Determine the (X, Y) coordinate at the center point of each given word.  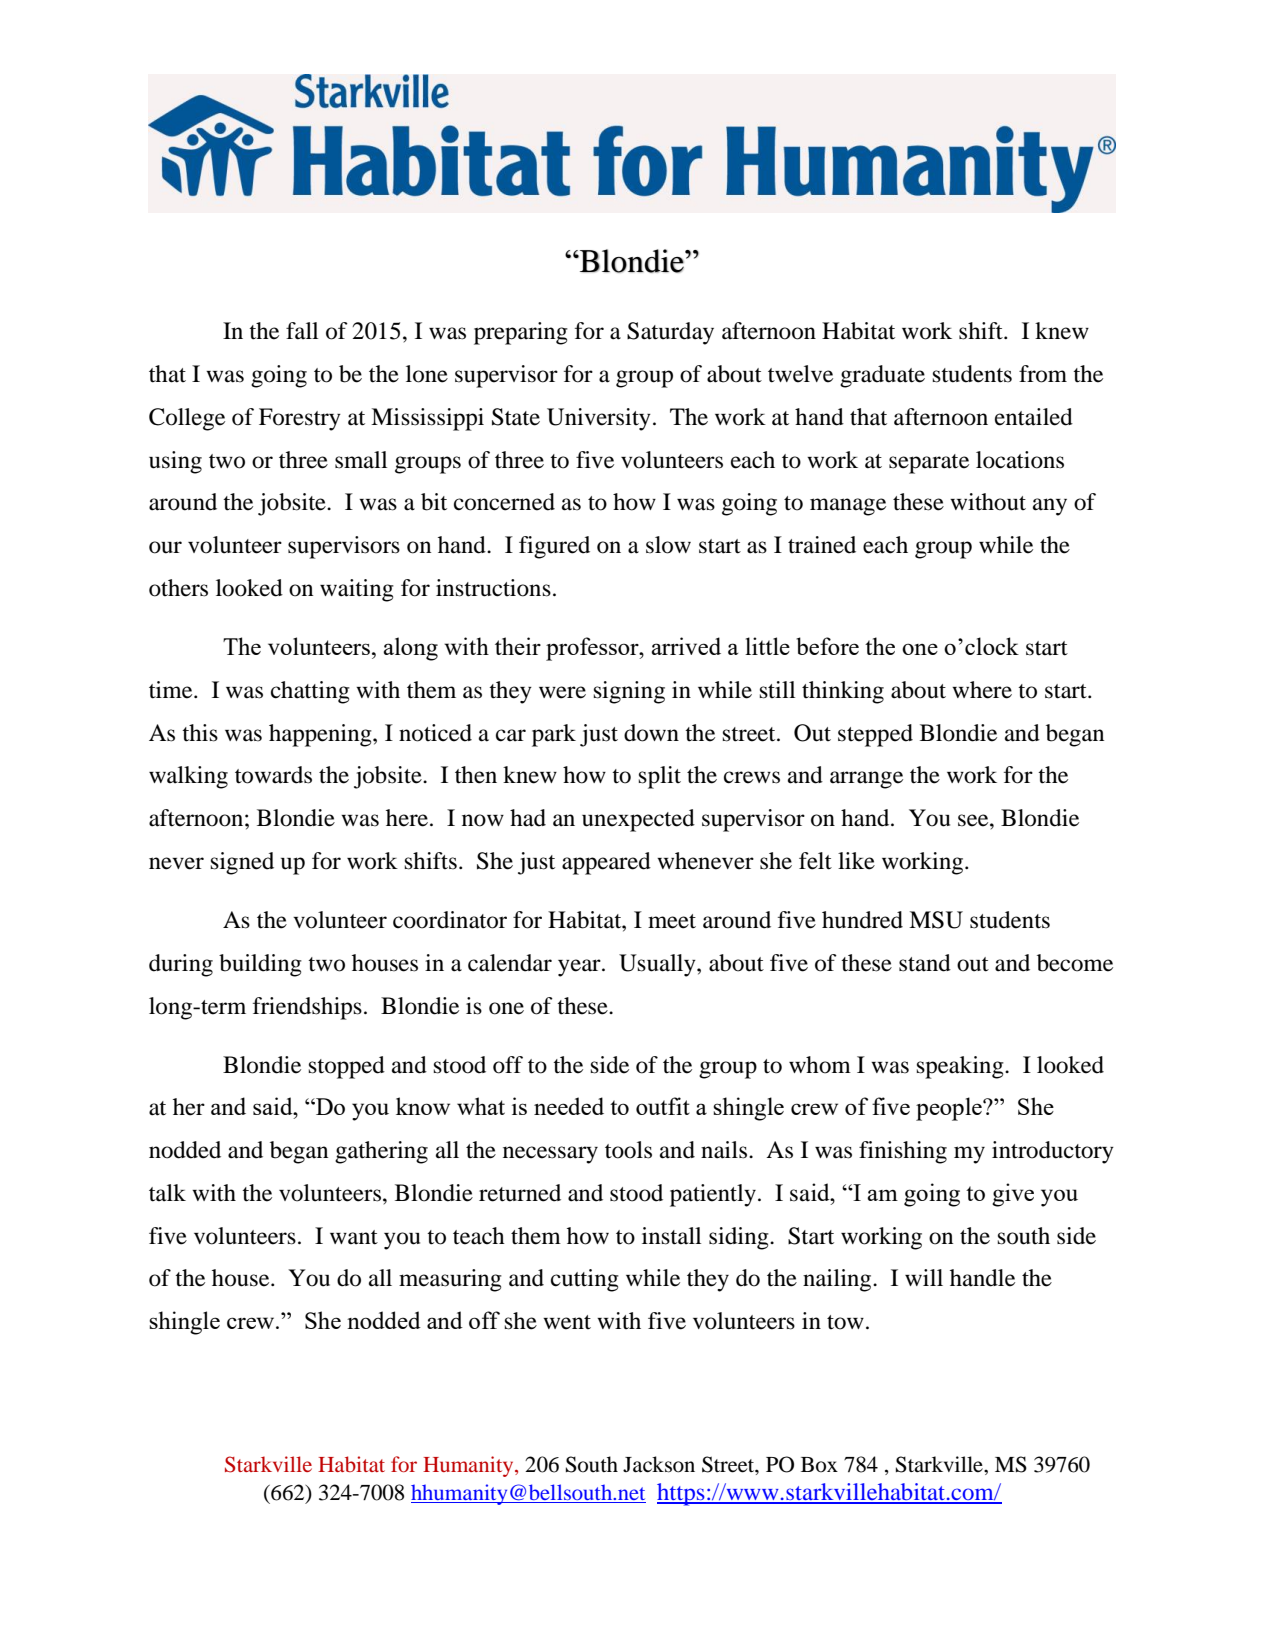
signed (242, 863)
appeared (606, 863)
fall (302, 331)
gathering (381, 1152)
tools (628, 1150)
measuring (450, 1280)
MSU (936, 920)
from (1043, 374)
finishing (903, 1152)
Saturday (670, 333)
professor (593, 649)
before (827, 646)
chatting (310, 692)
